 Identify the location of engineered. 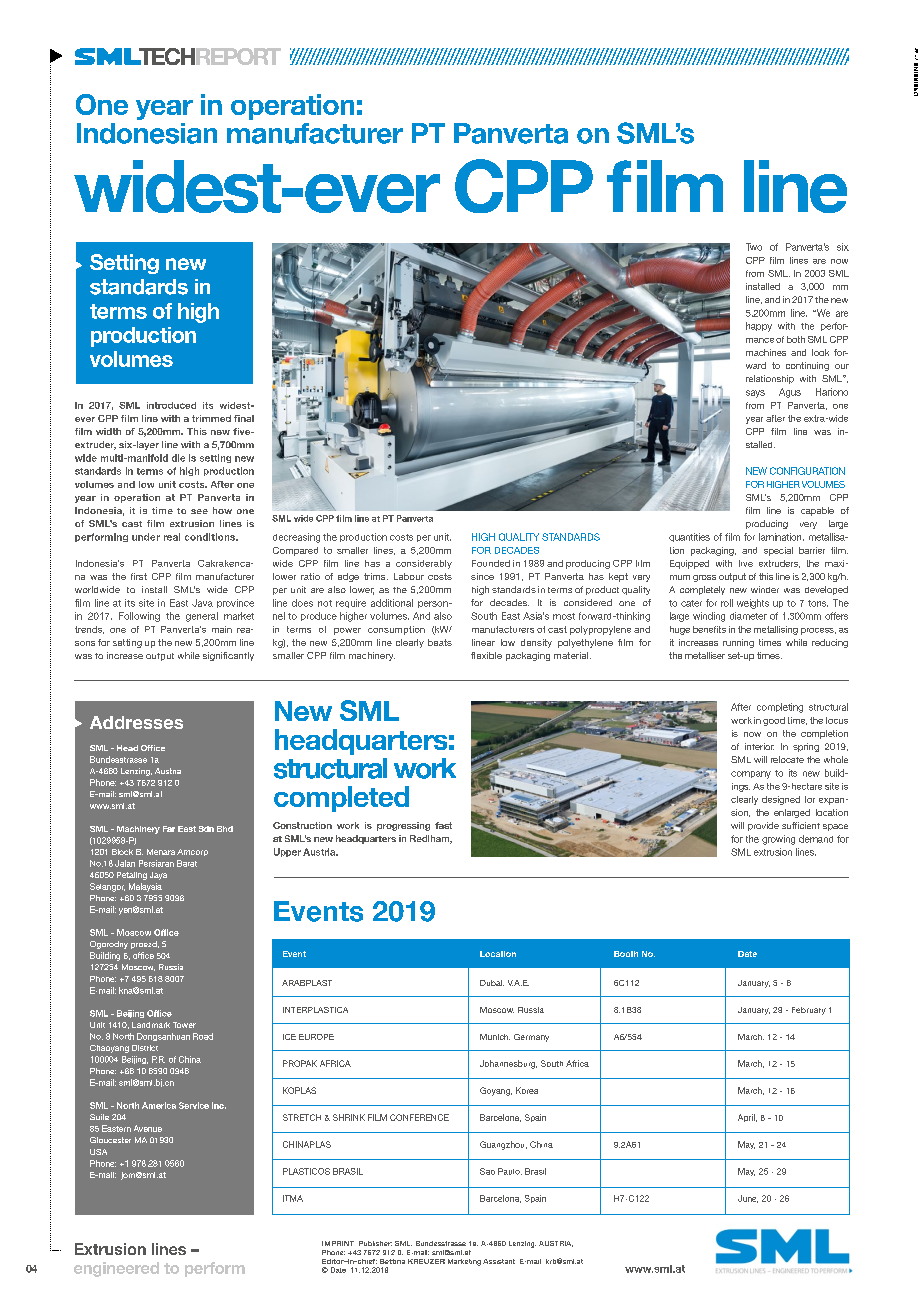
(116, 1269).
